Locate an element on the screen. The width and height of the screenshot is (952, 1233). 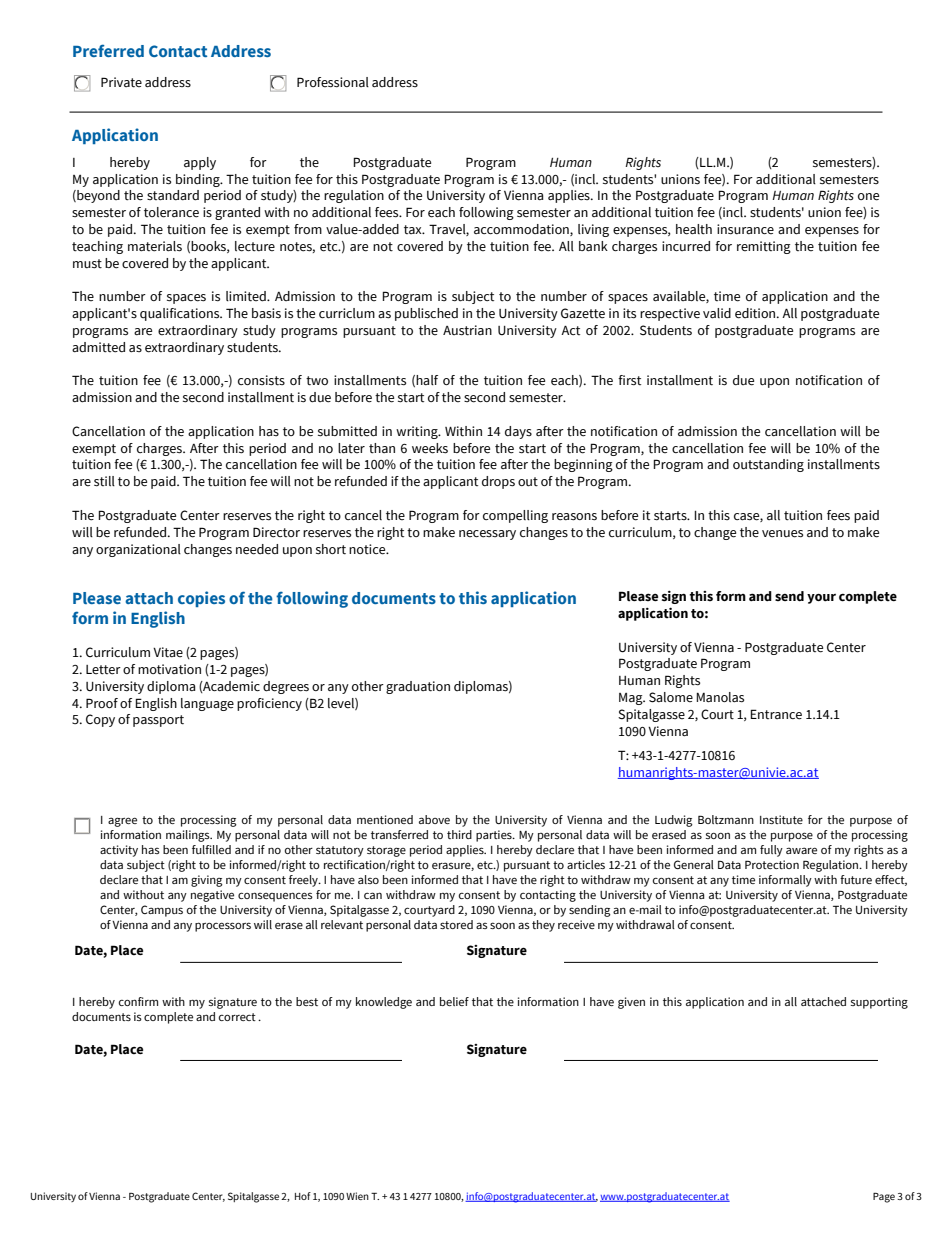
Private is located at coordinates (121, 82).
